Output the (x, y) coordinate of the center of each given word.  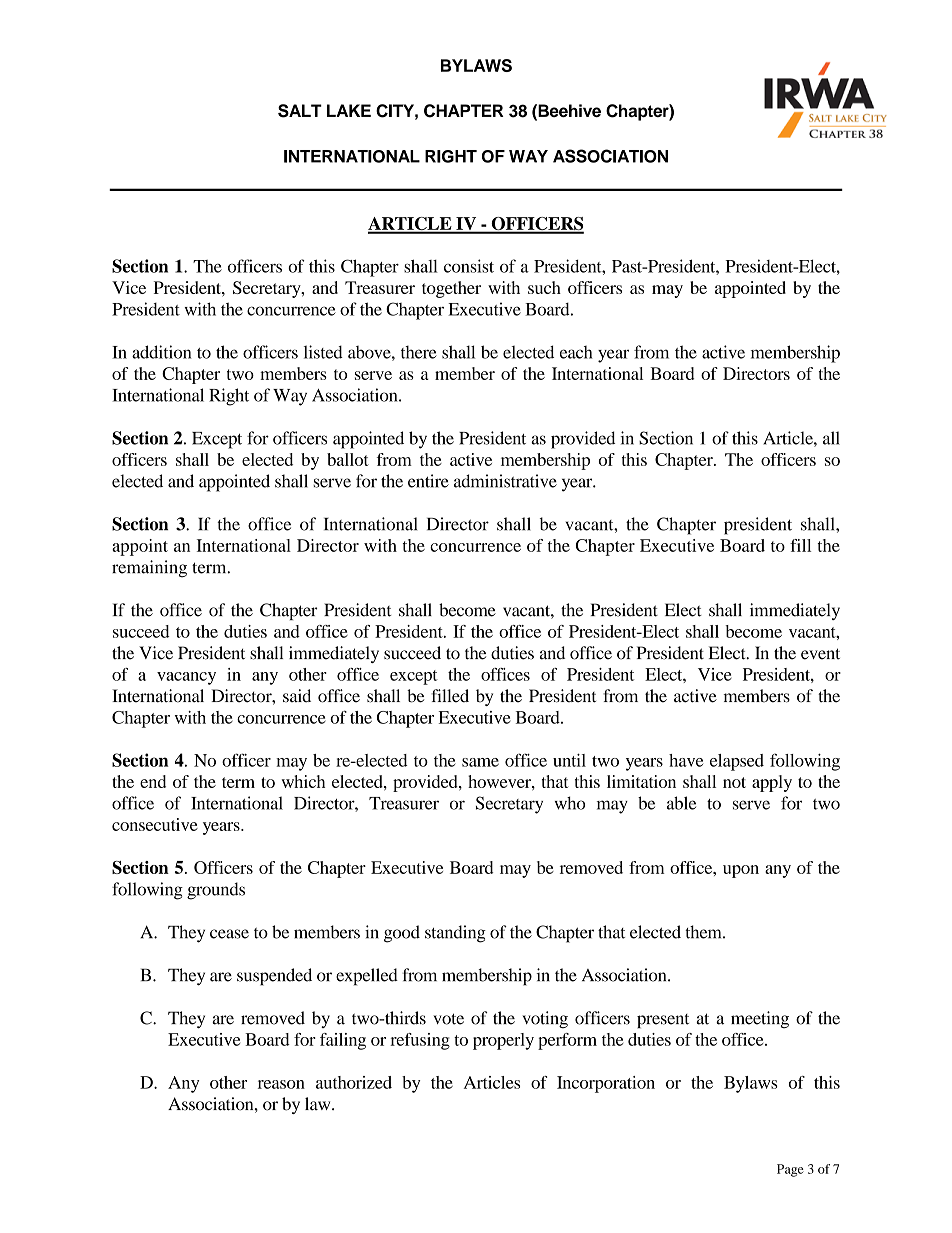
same (480, 762)
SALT (300, 111)
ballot (348, 459)
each (576, 352)
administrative (505, 481)
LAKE (349, 110)
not (734, 782)
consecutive (155, 824)
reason (281, 1084)
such (544, 287)
